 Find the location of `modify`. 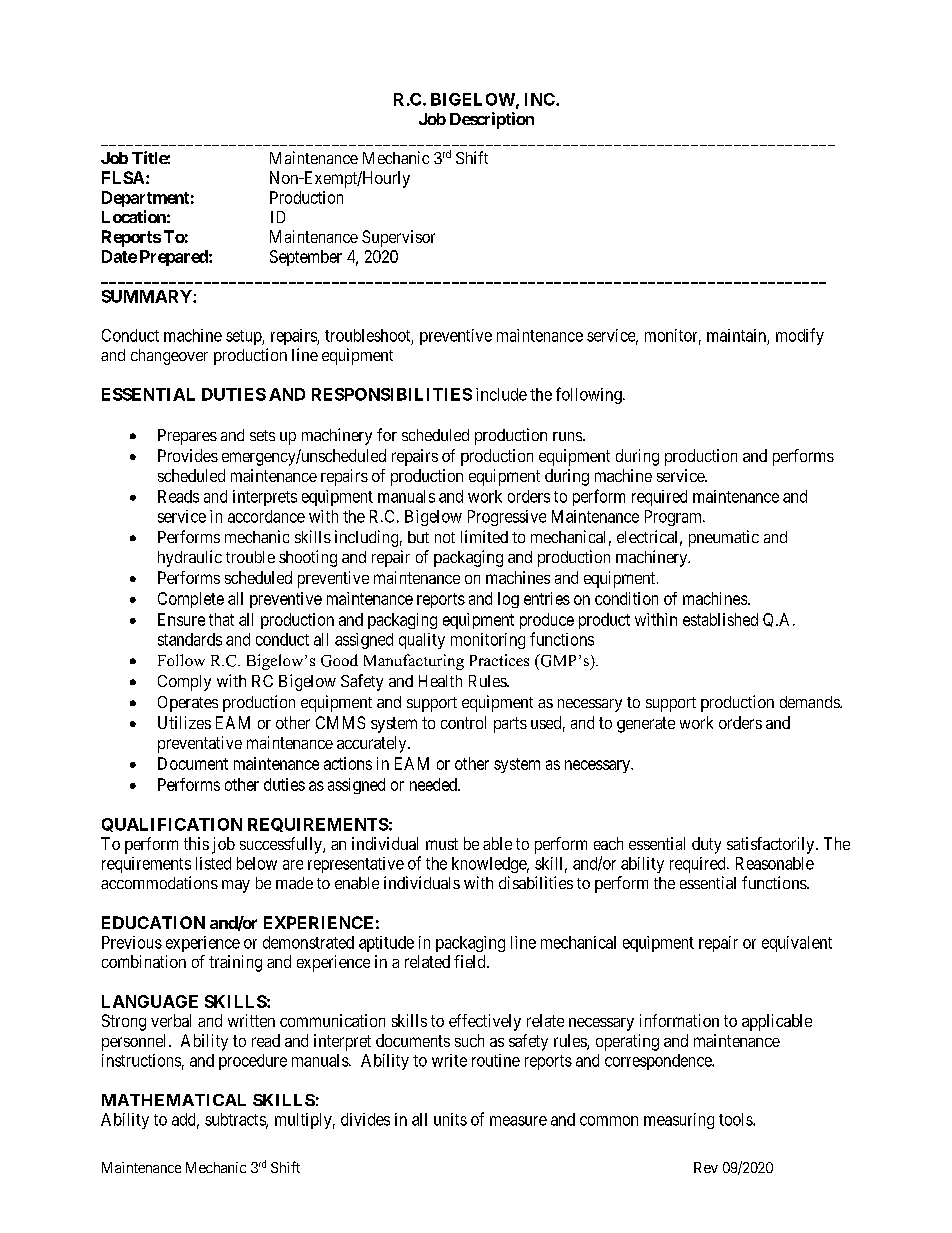

modify is located at coordinates (800, 336).
